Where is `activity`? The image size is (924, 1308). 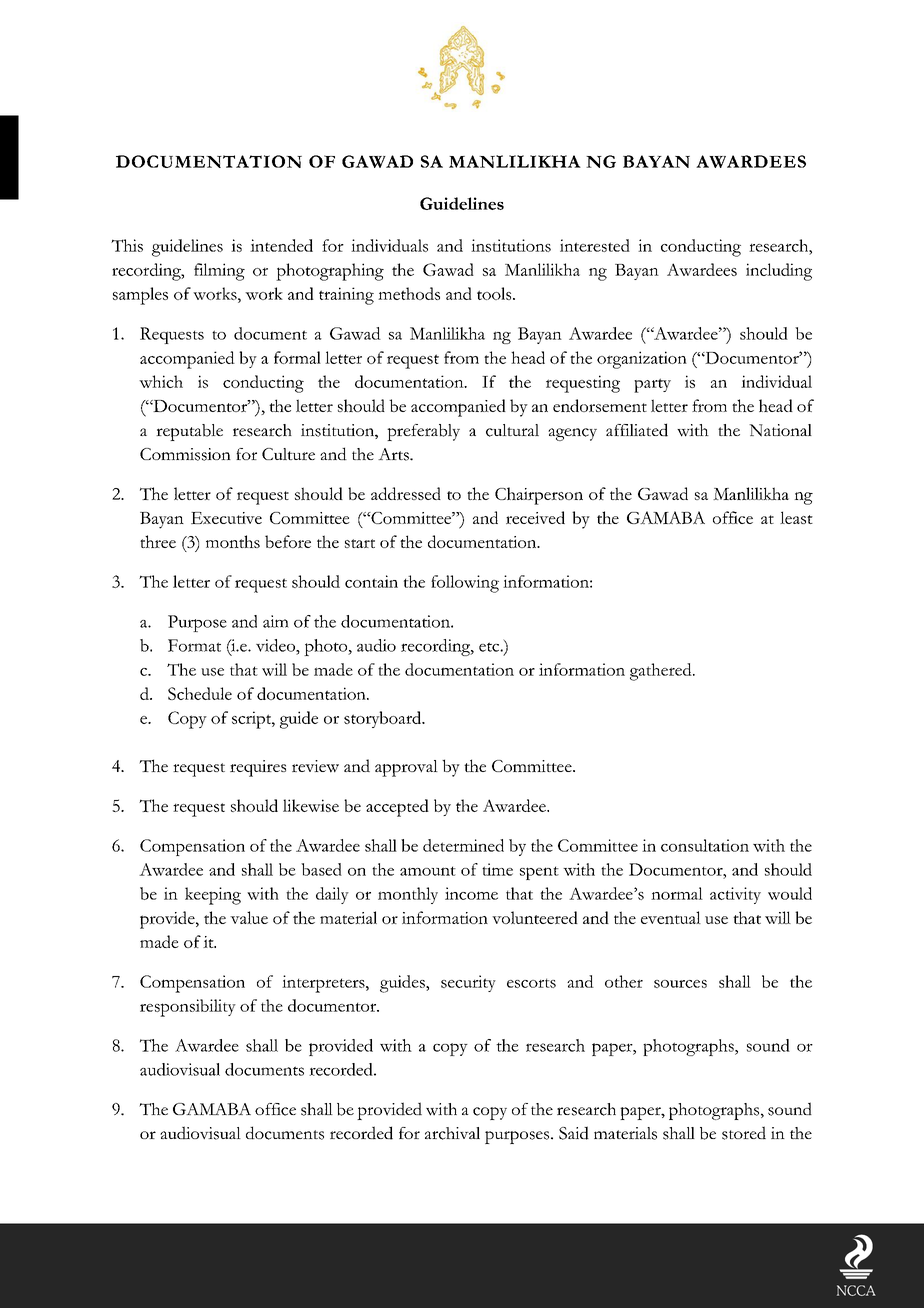 activity is located at coordinates (735, 895).
